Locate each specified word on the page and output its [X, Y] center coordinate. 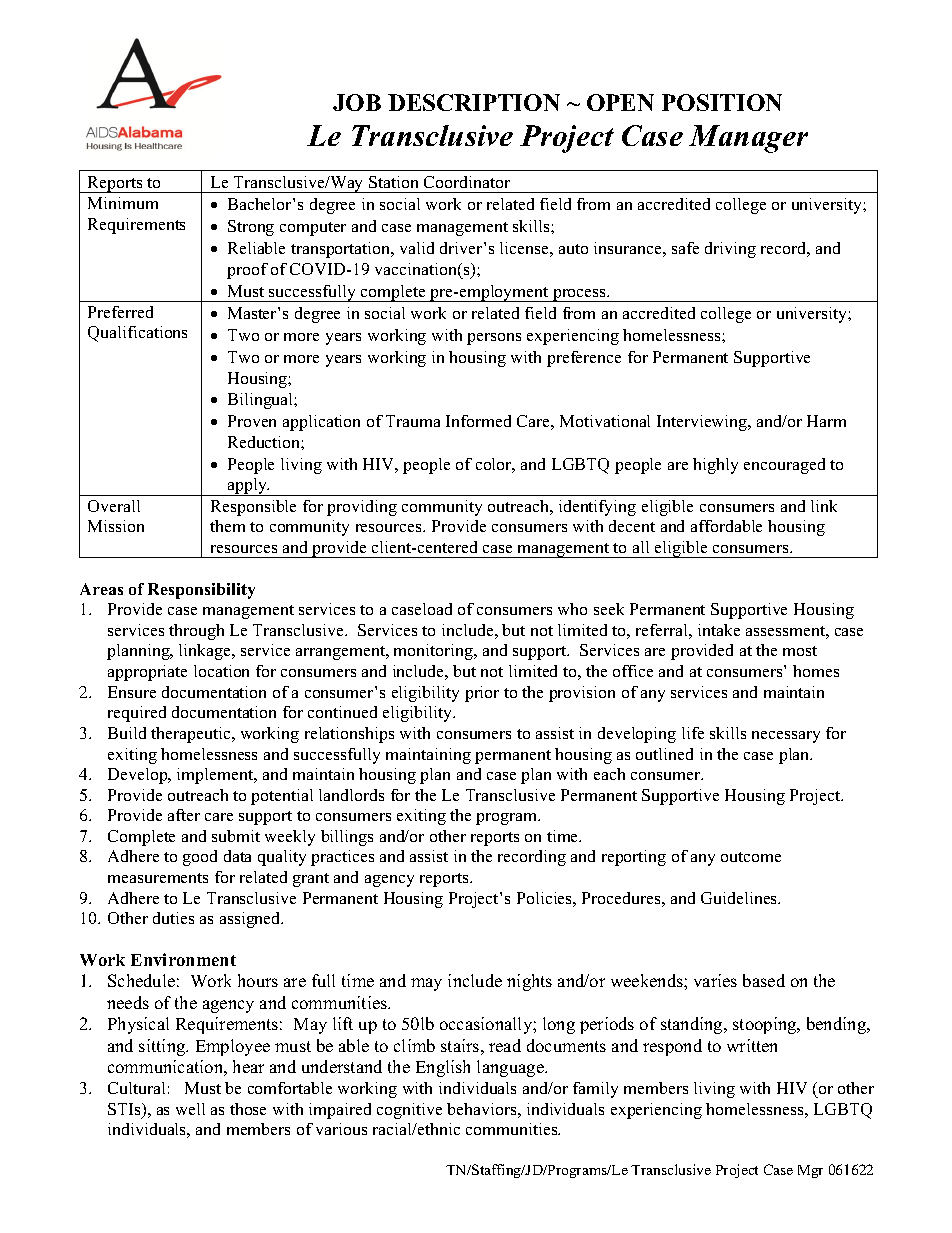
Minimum [123, 203]
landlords [351, 795]
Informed [478, 421]
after [184, 815]
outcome [751, 857]
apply [247, 487]
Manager [748, 139]
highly [715, 466]
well [190, 1109]
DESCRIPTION [474, 102]
